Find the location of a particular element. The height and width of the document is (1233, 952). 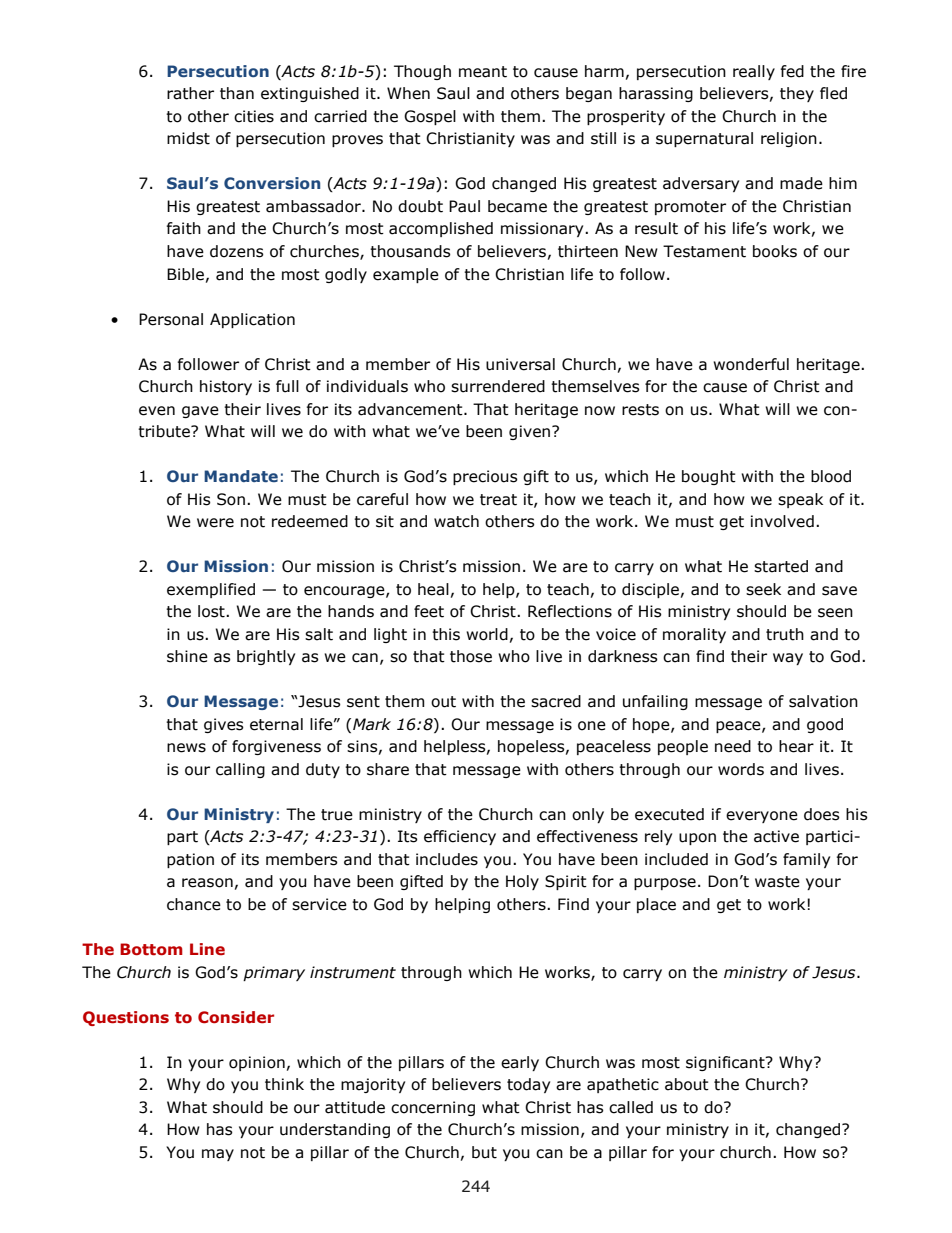

bought is located at coordinates (709, 477).
